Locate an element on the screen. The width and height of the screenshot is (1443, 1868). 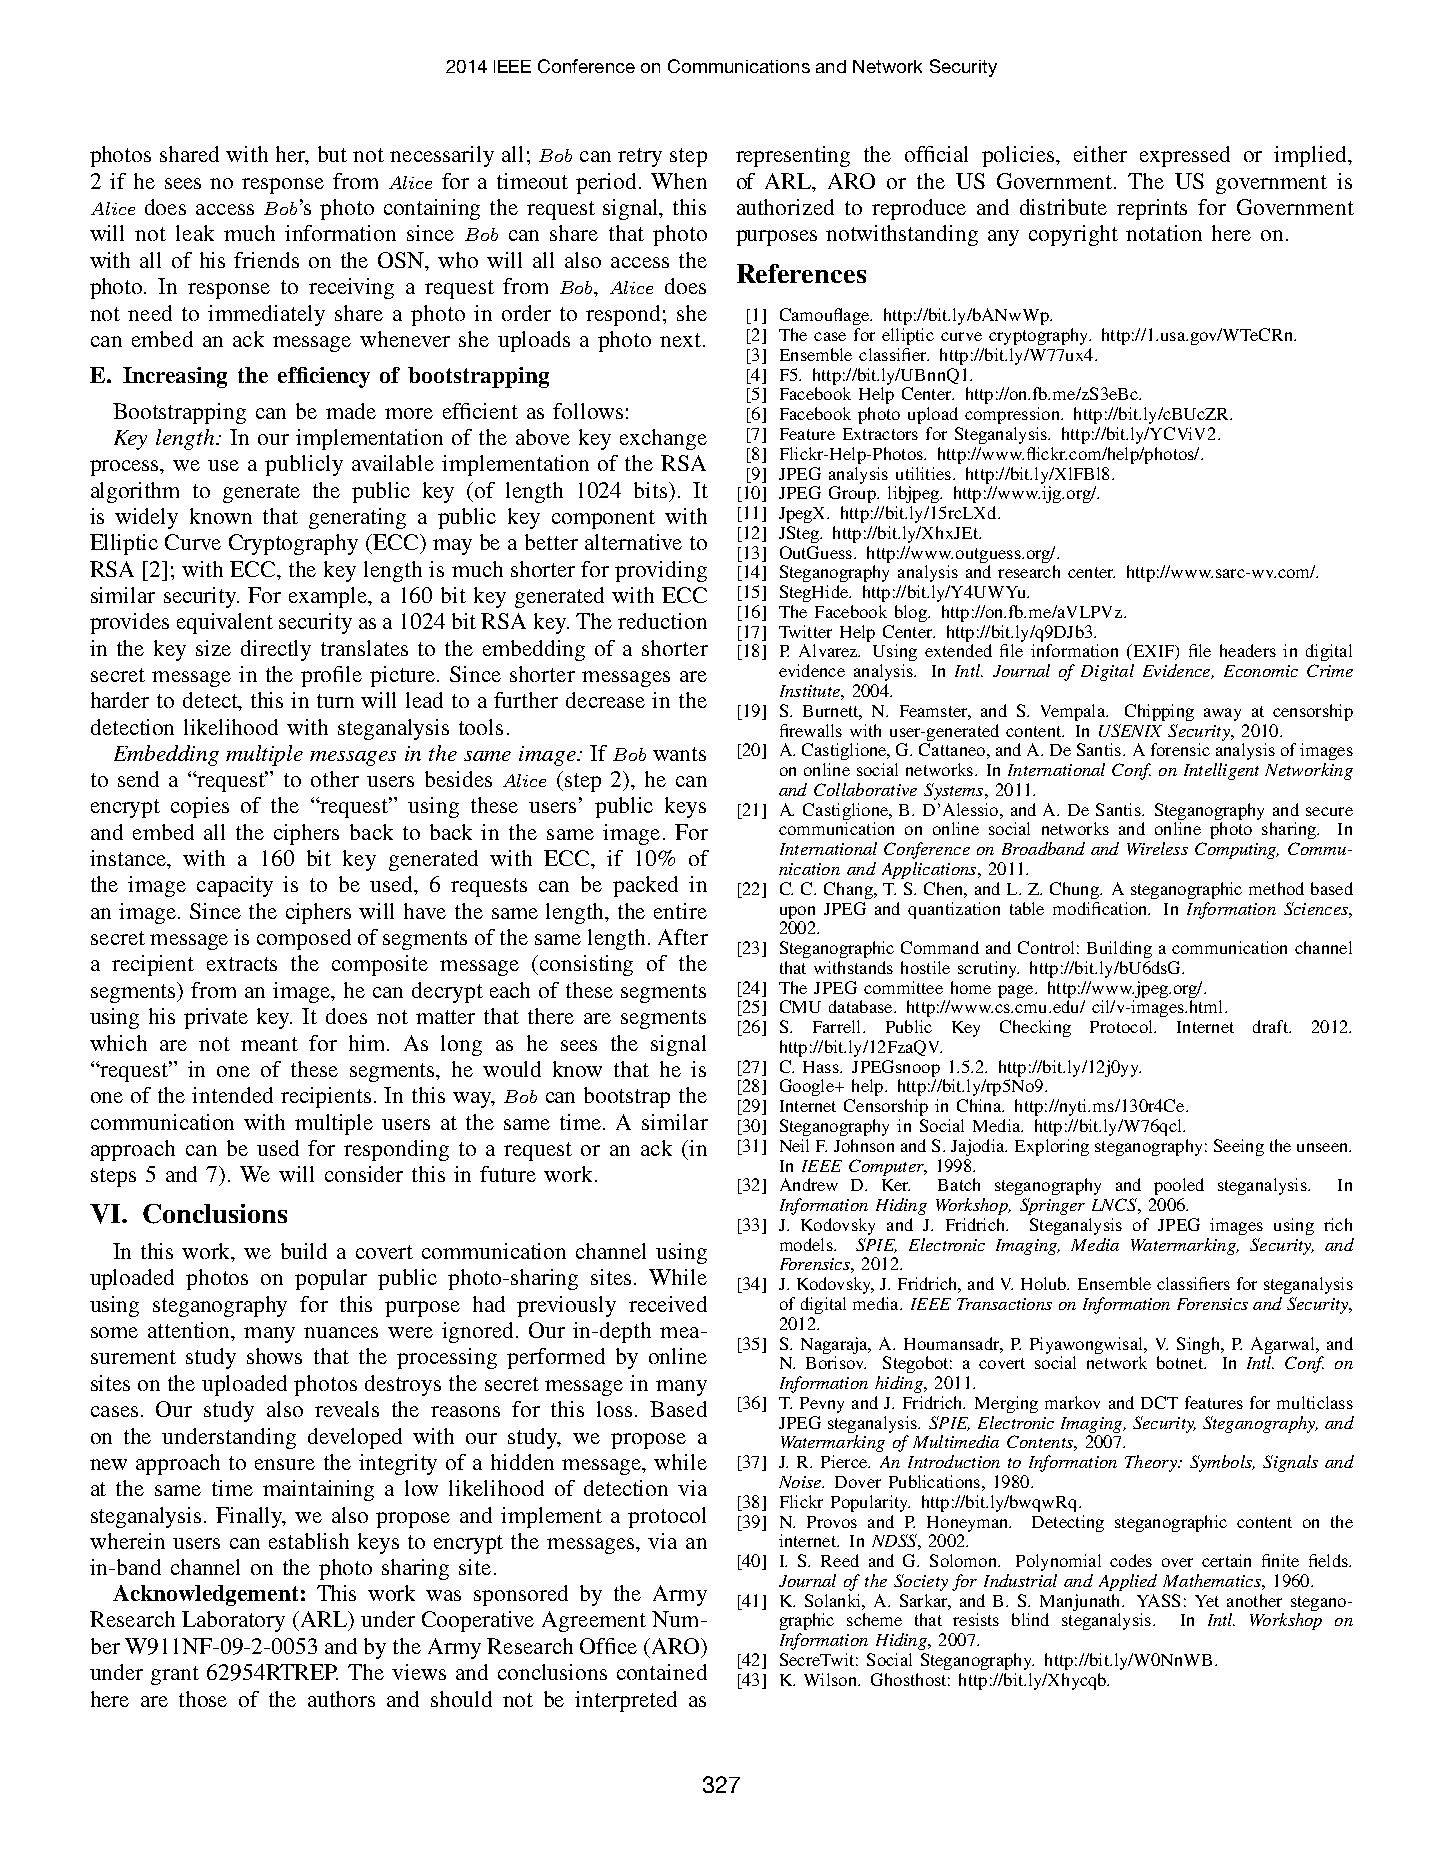
consider is located at coordinates (364, 1174).
